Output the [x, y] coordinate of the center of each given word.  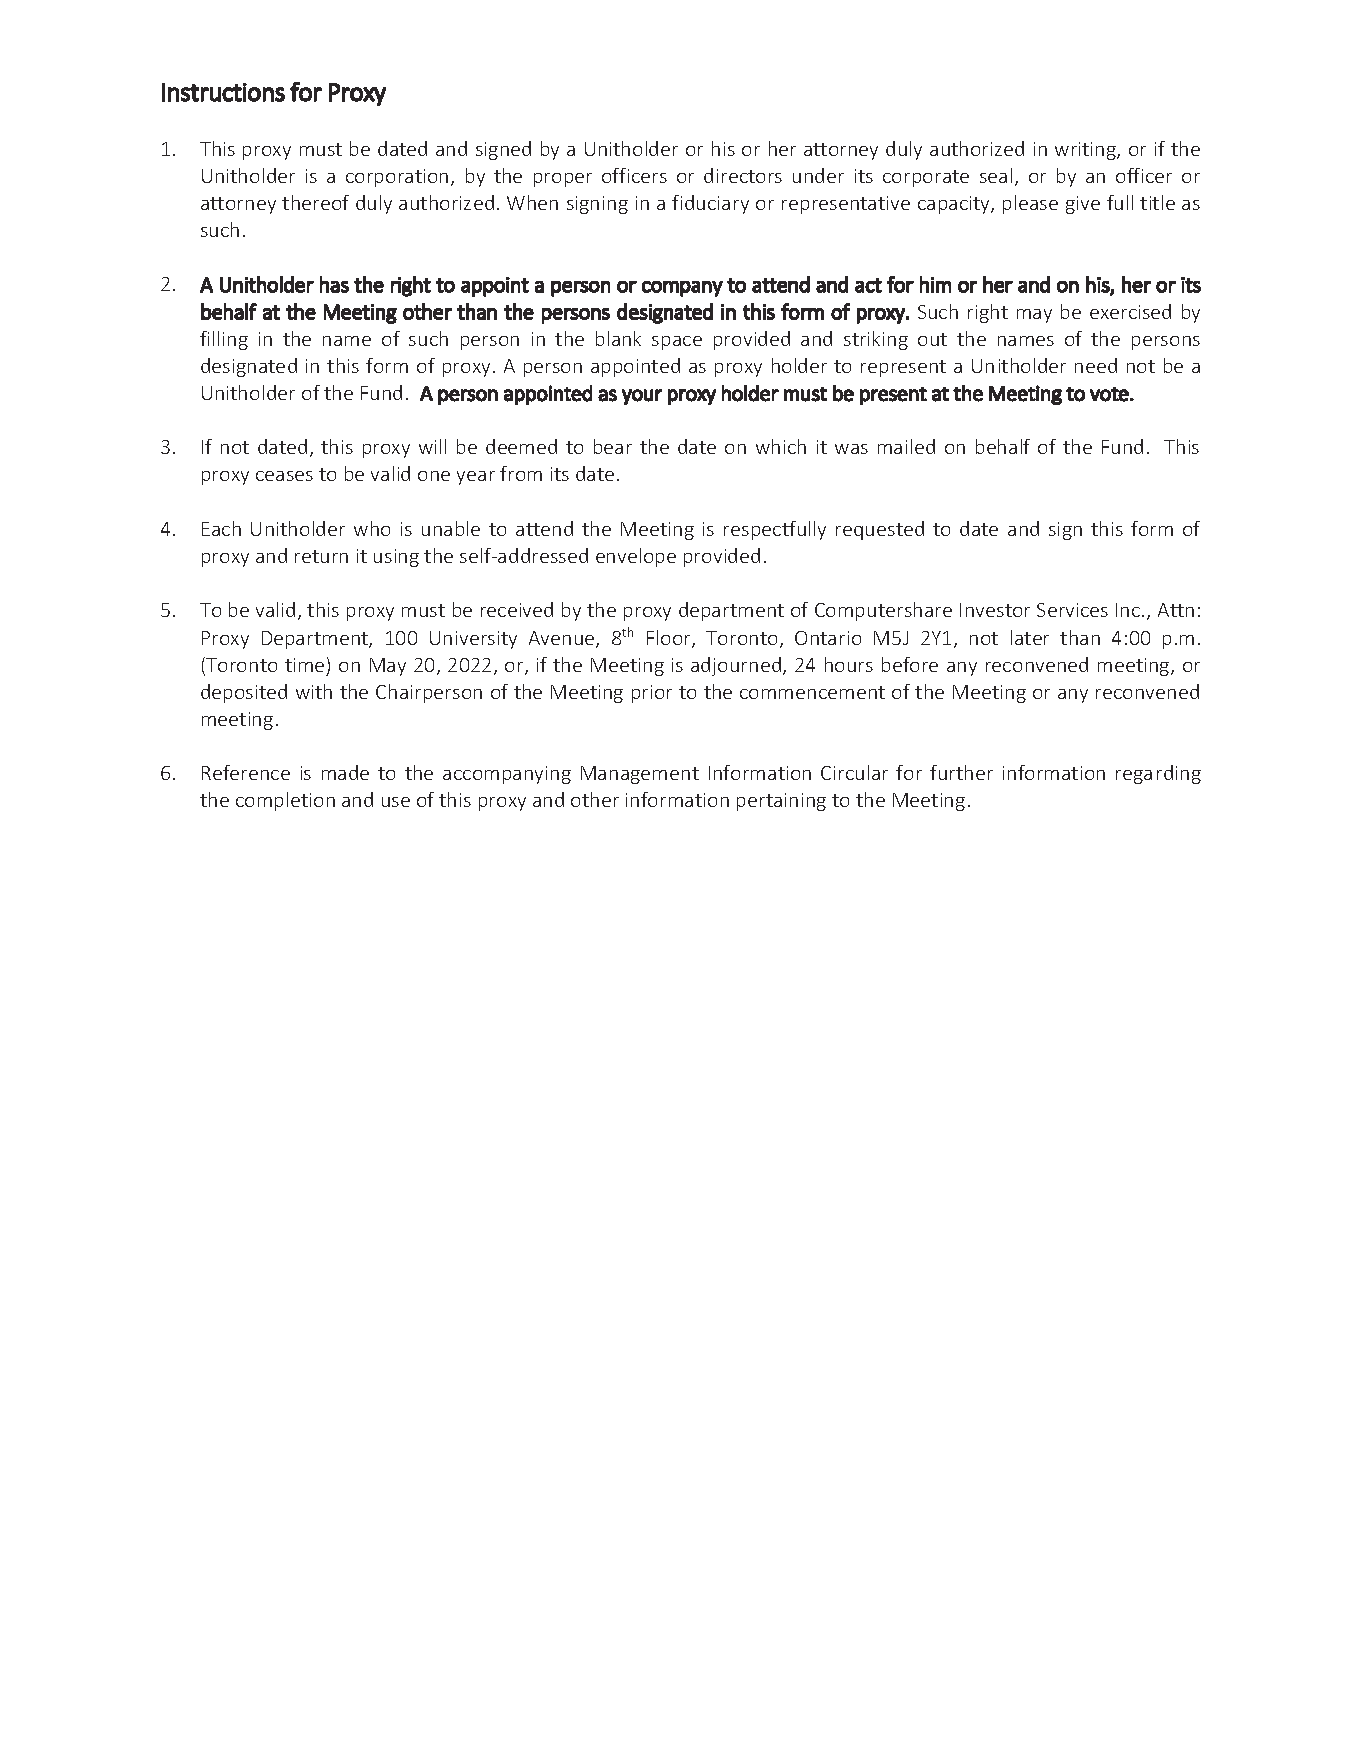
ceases [284, 476]
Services [1072, 610]
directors [743, 175]
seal [996, 175]
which [781, 446]
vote [1109, 394]
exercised [1130, 311]
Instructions [223, 92]
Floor [670, 639]
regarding [1158, 774]
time [304, 665]
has [334, 284]
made [345, 772]
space [677, 343]
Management [640, 775]
